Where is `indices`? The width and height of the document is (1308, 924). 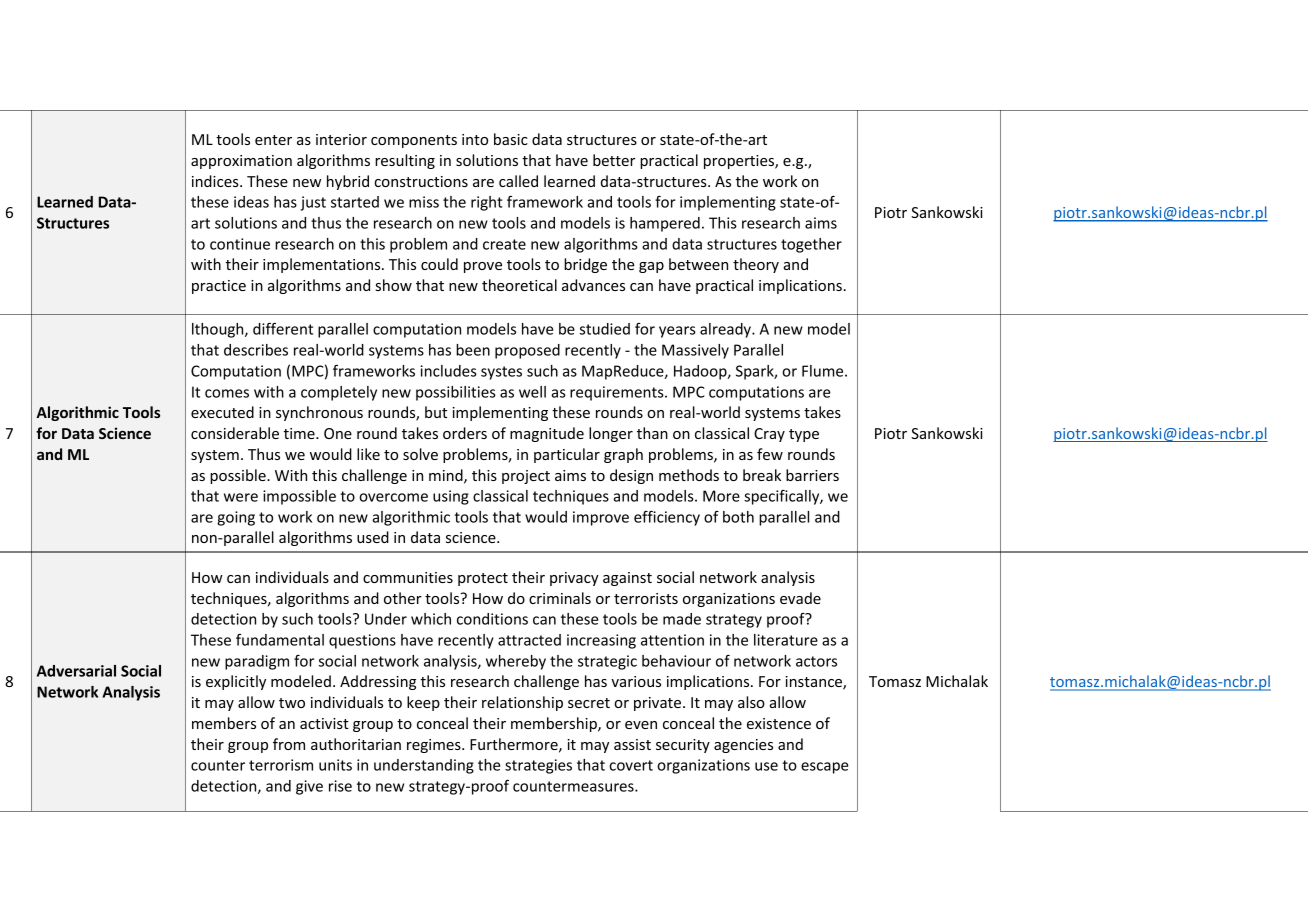
indices is located at coordinates (216, 181).
